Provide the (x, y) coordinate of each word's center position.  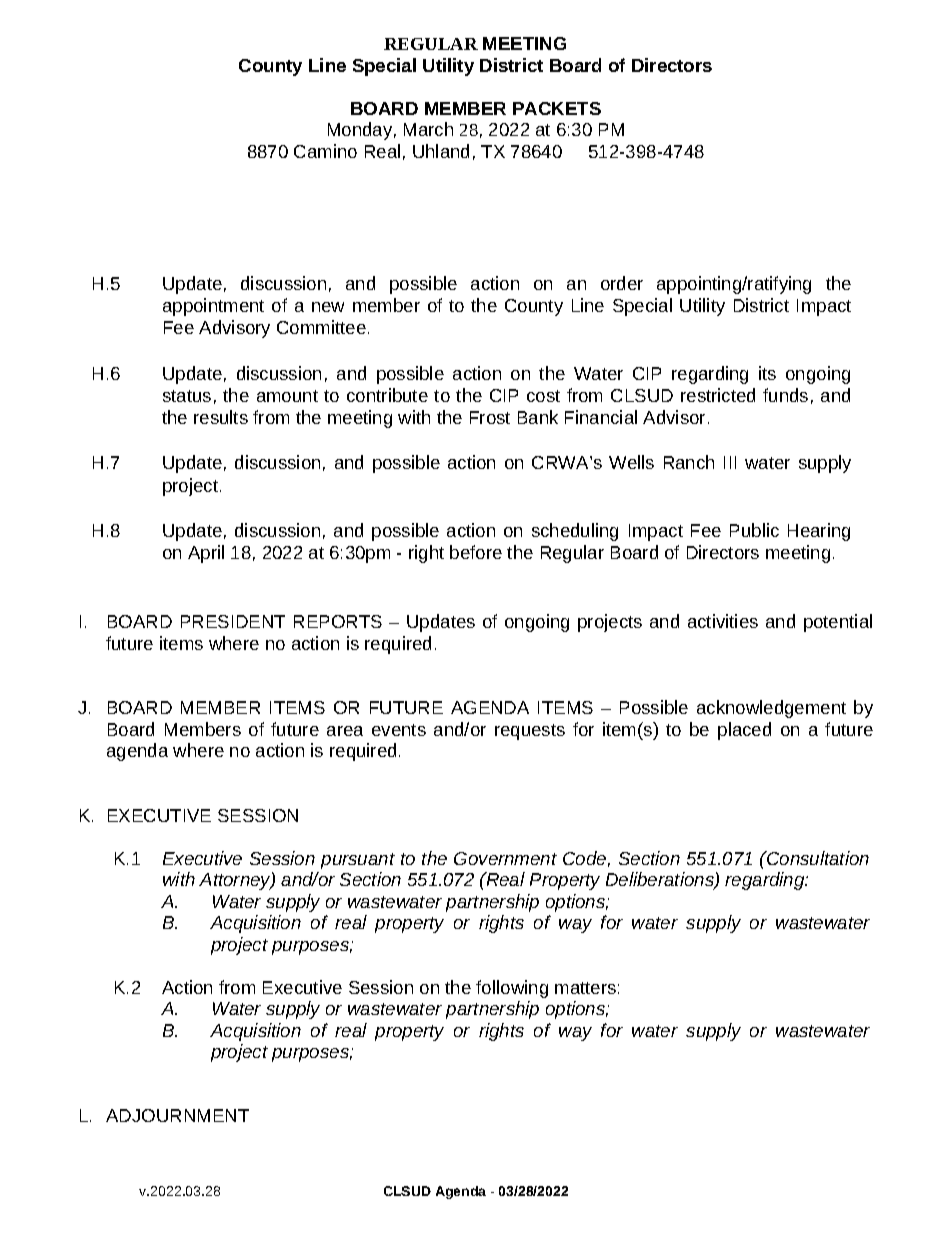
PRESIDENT (233, 621)
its (767, 373)
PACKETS (557, 108)
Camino (325, 151)
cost (543, 396)
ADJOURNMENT (177, 1115)
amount (287, 396)
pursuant (358, 861)
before (476, 552)
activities (723, 621)
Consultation (817, 858)
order (622, 283)
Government (505, 858)
